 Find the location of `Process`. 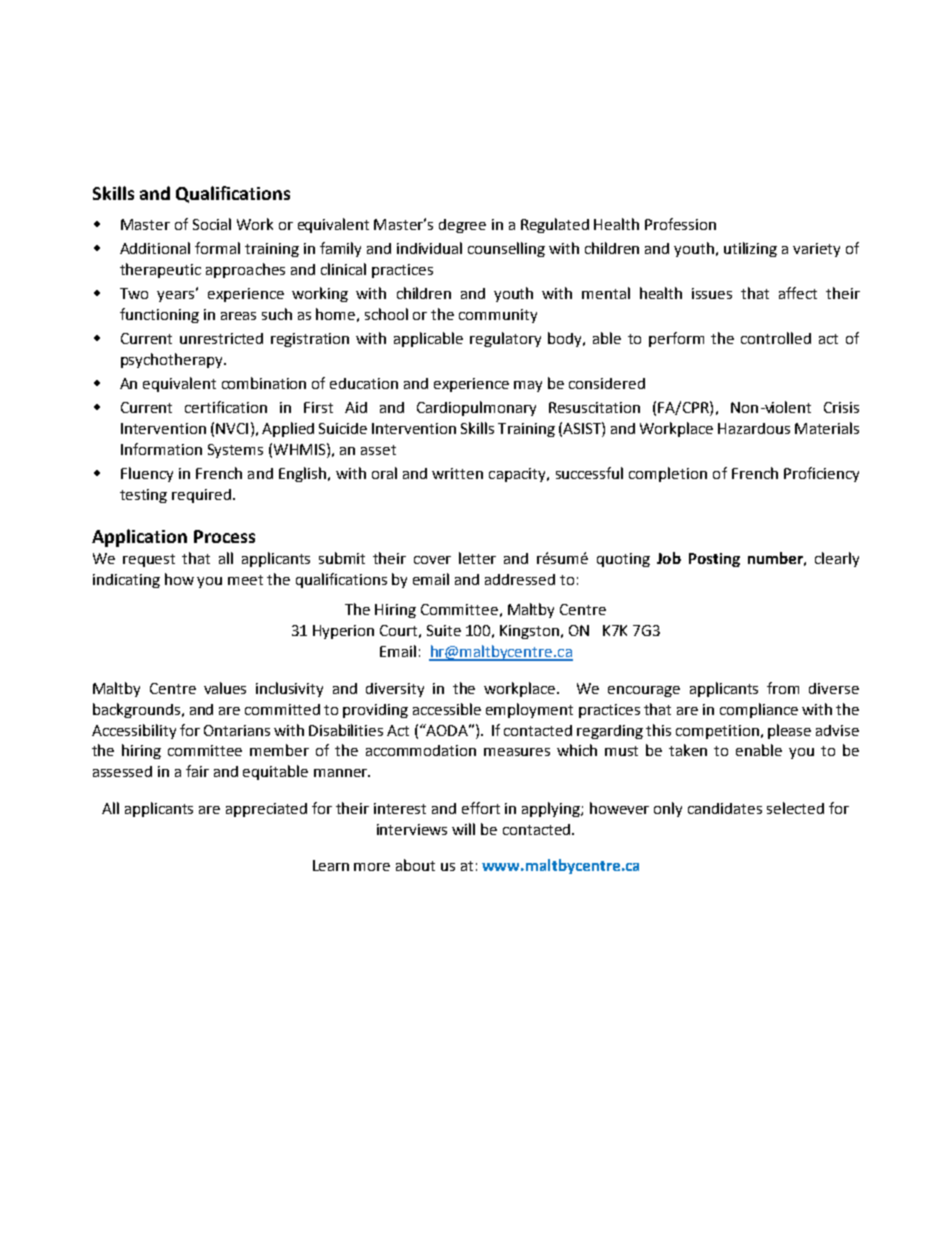

Process is located at coordinates (224, 536).
